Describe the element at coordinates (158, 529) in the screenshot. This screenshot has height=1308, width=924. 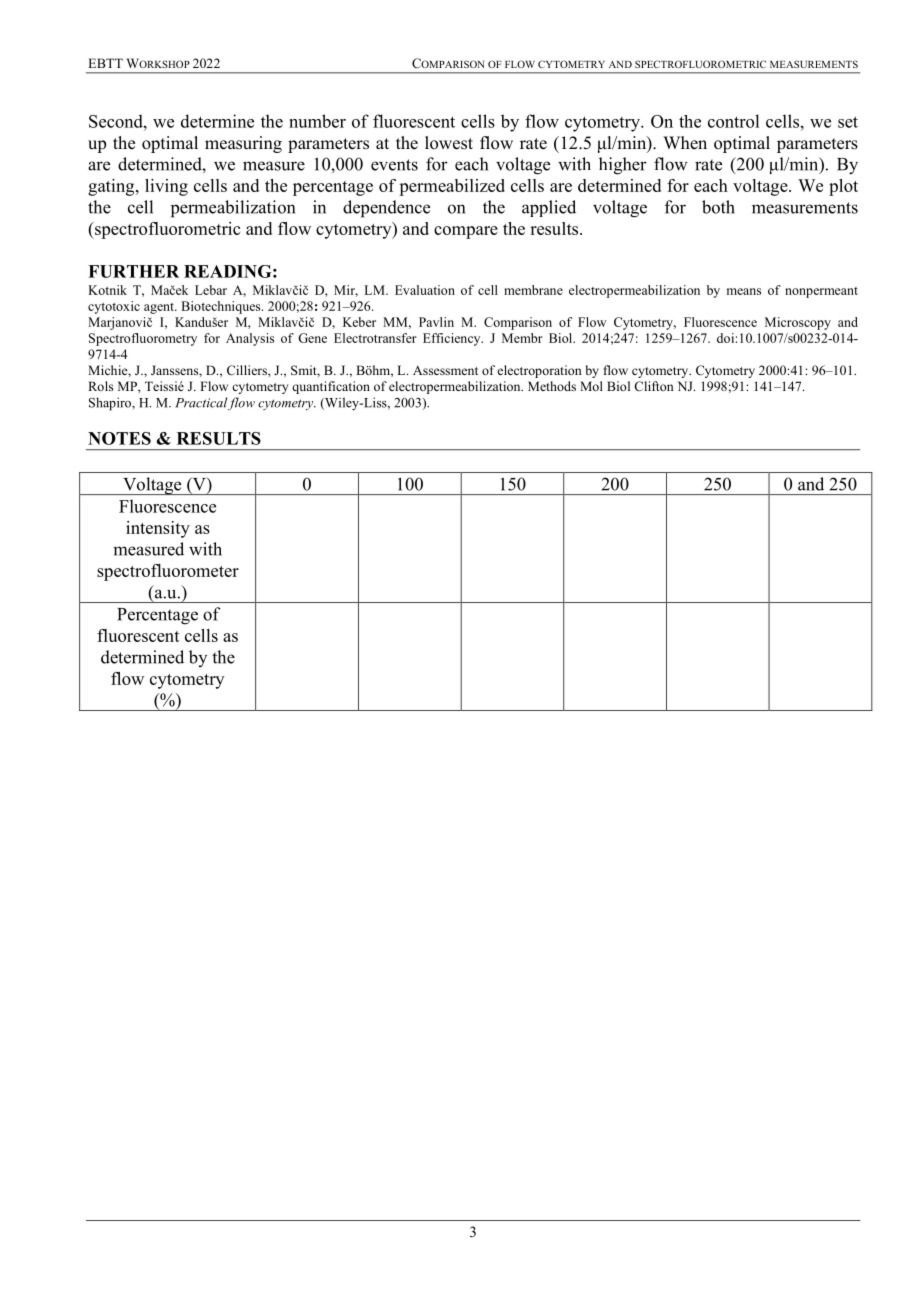
I see `intensity` at that location.
